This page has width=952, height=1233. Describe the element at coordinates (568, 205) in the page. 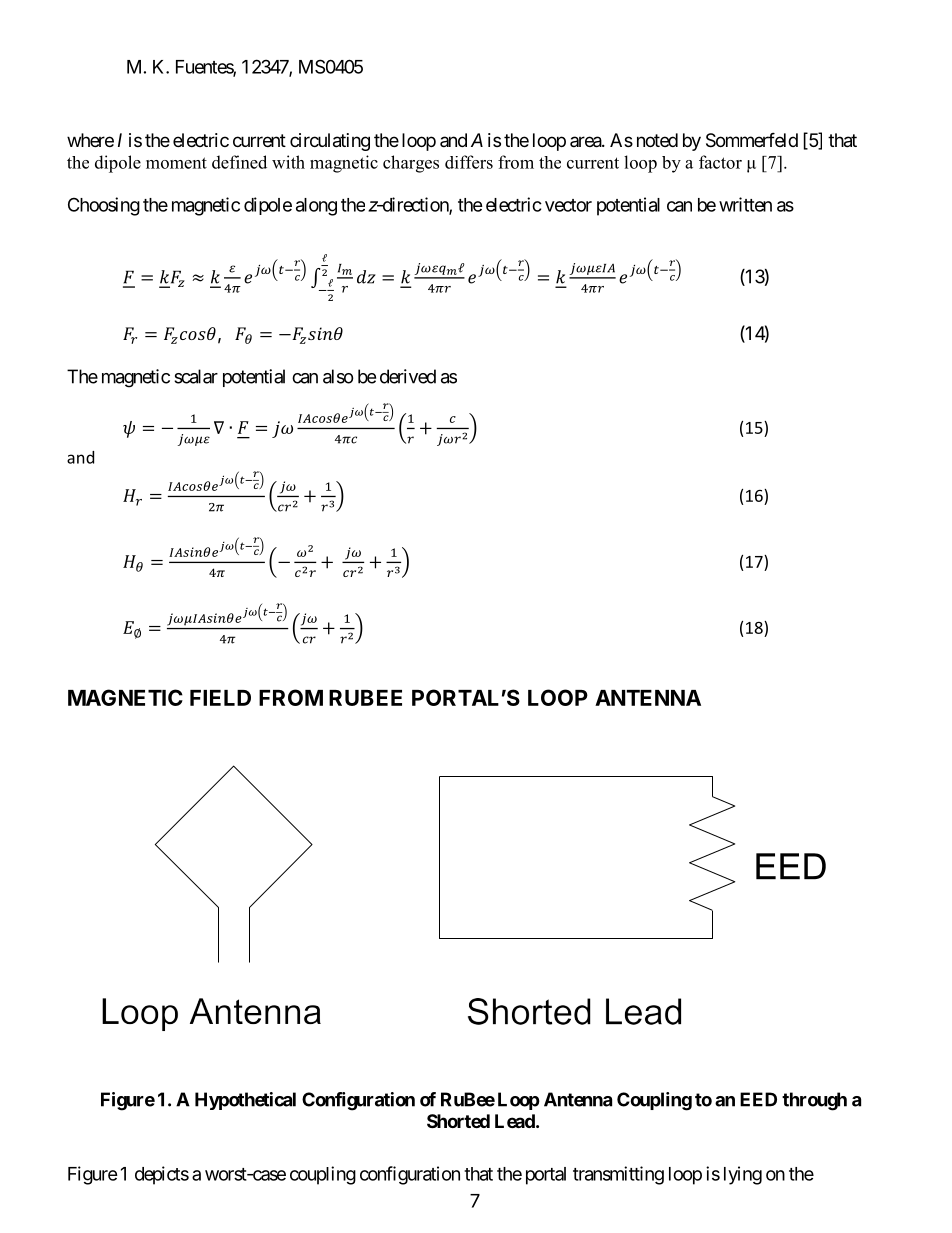

I see `vector` at that location.
